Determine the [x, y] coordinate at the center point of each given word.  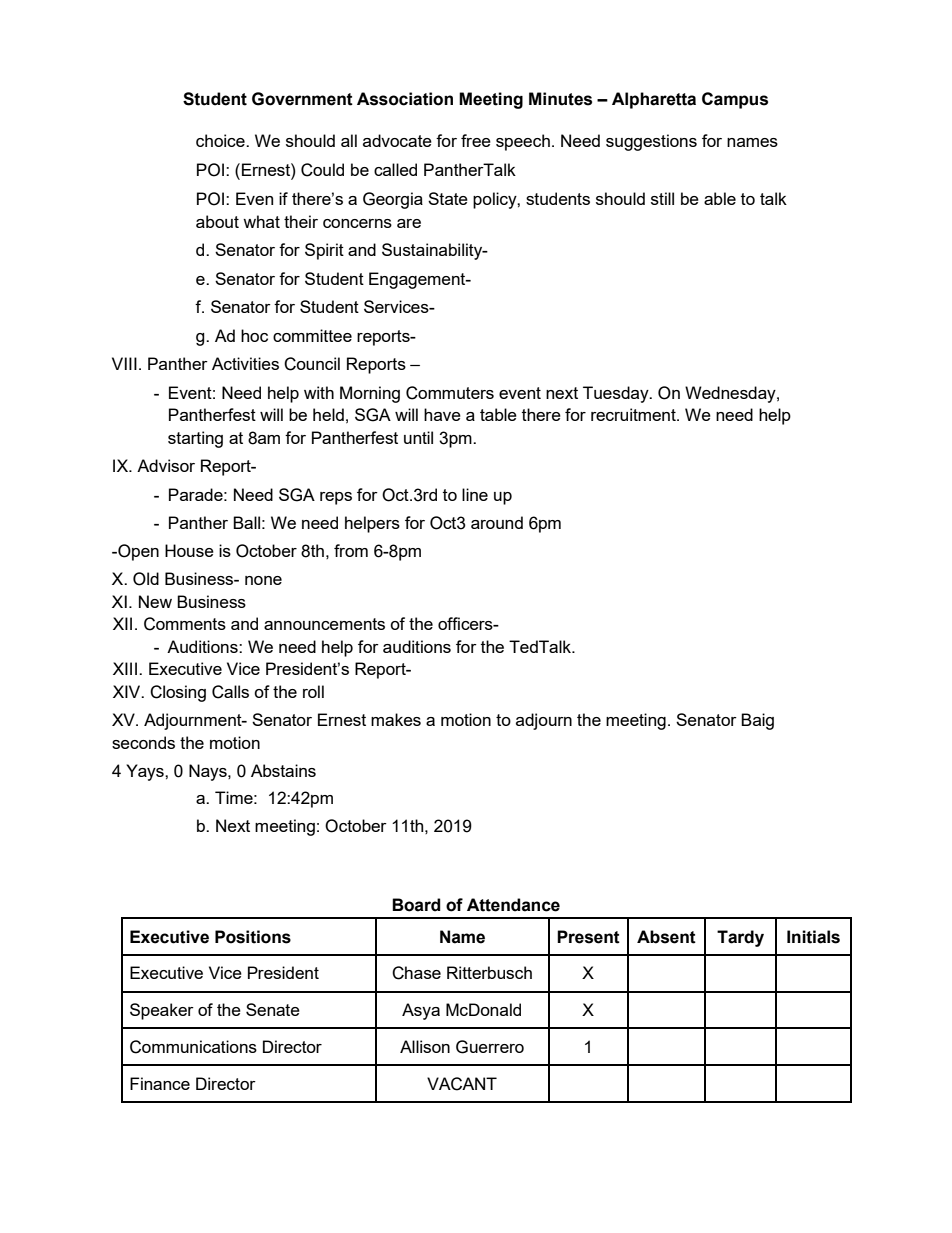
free [476, 140]
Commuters [450, 393]
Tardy [740, 938]
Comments [185, 624]
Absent [666, 937]
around [497, 522]
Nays [209, 772]
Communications [193, 1047]
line [475, 494]
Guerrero [490, 1047]
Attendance [513, 905]
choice [221, 140]
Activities [245, 363]
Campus [735, 100]
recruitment [634, 414]
